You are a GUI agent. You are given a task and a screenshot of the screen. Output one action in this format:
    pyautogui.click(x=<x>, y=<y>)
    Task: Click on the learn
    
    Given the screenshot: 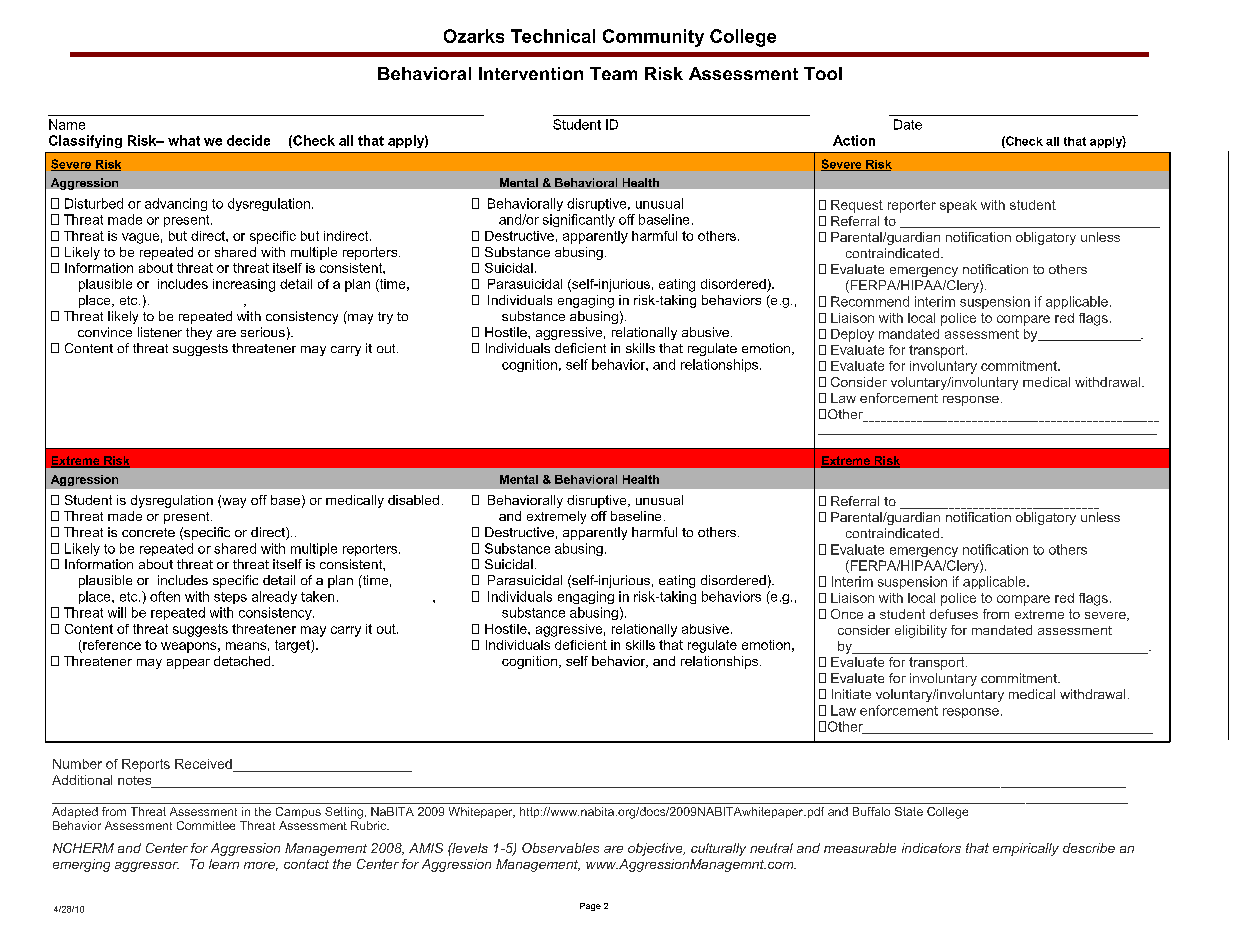 What is the action you would take?
    pyautogui.click(x=224, y=864)
